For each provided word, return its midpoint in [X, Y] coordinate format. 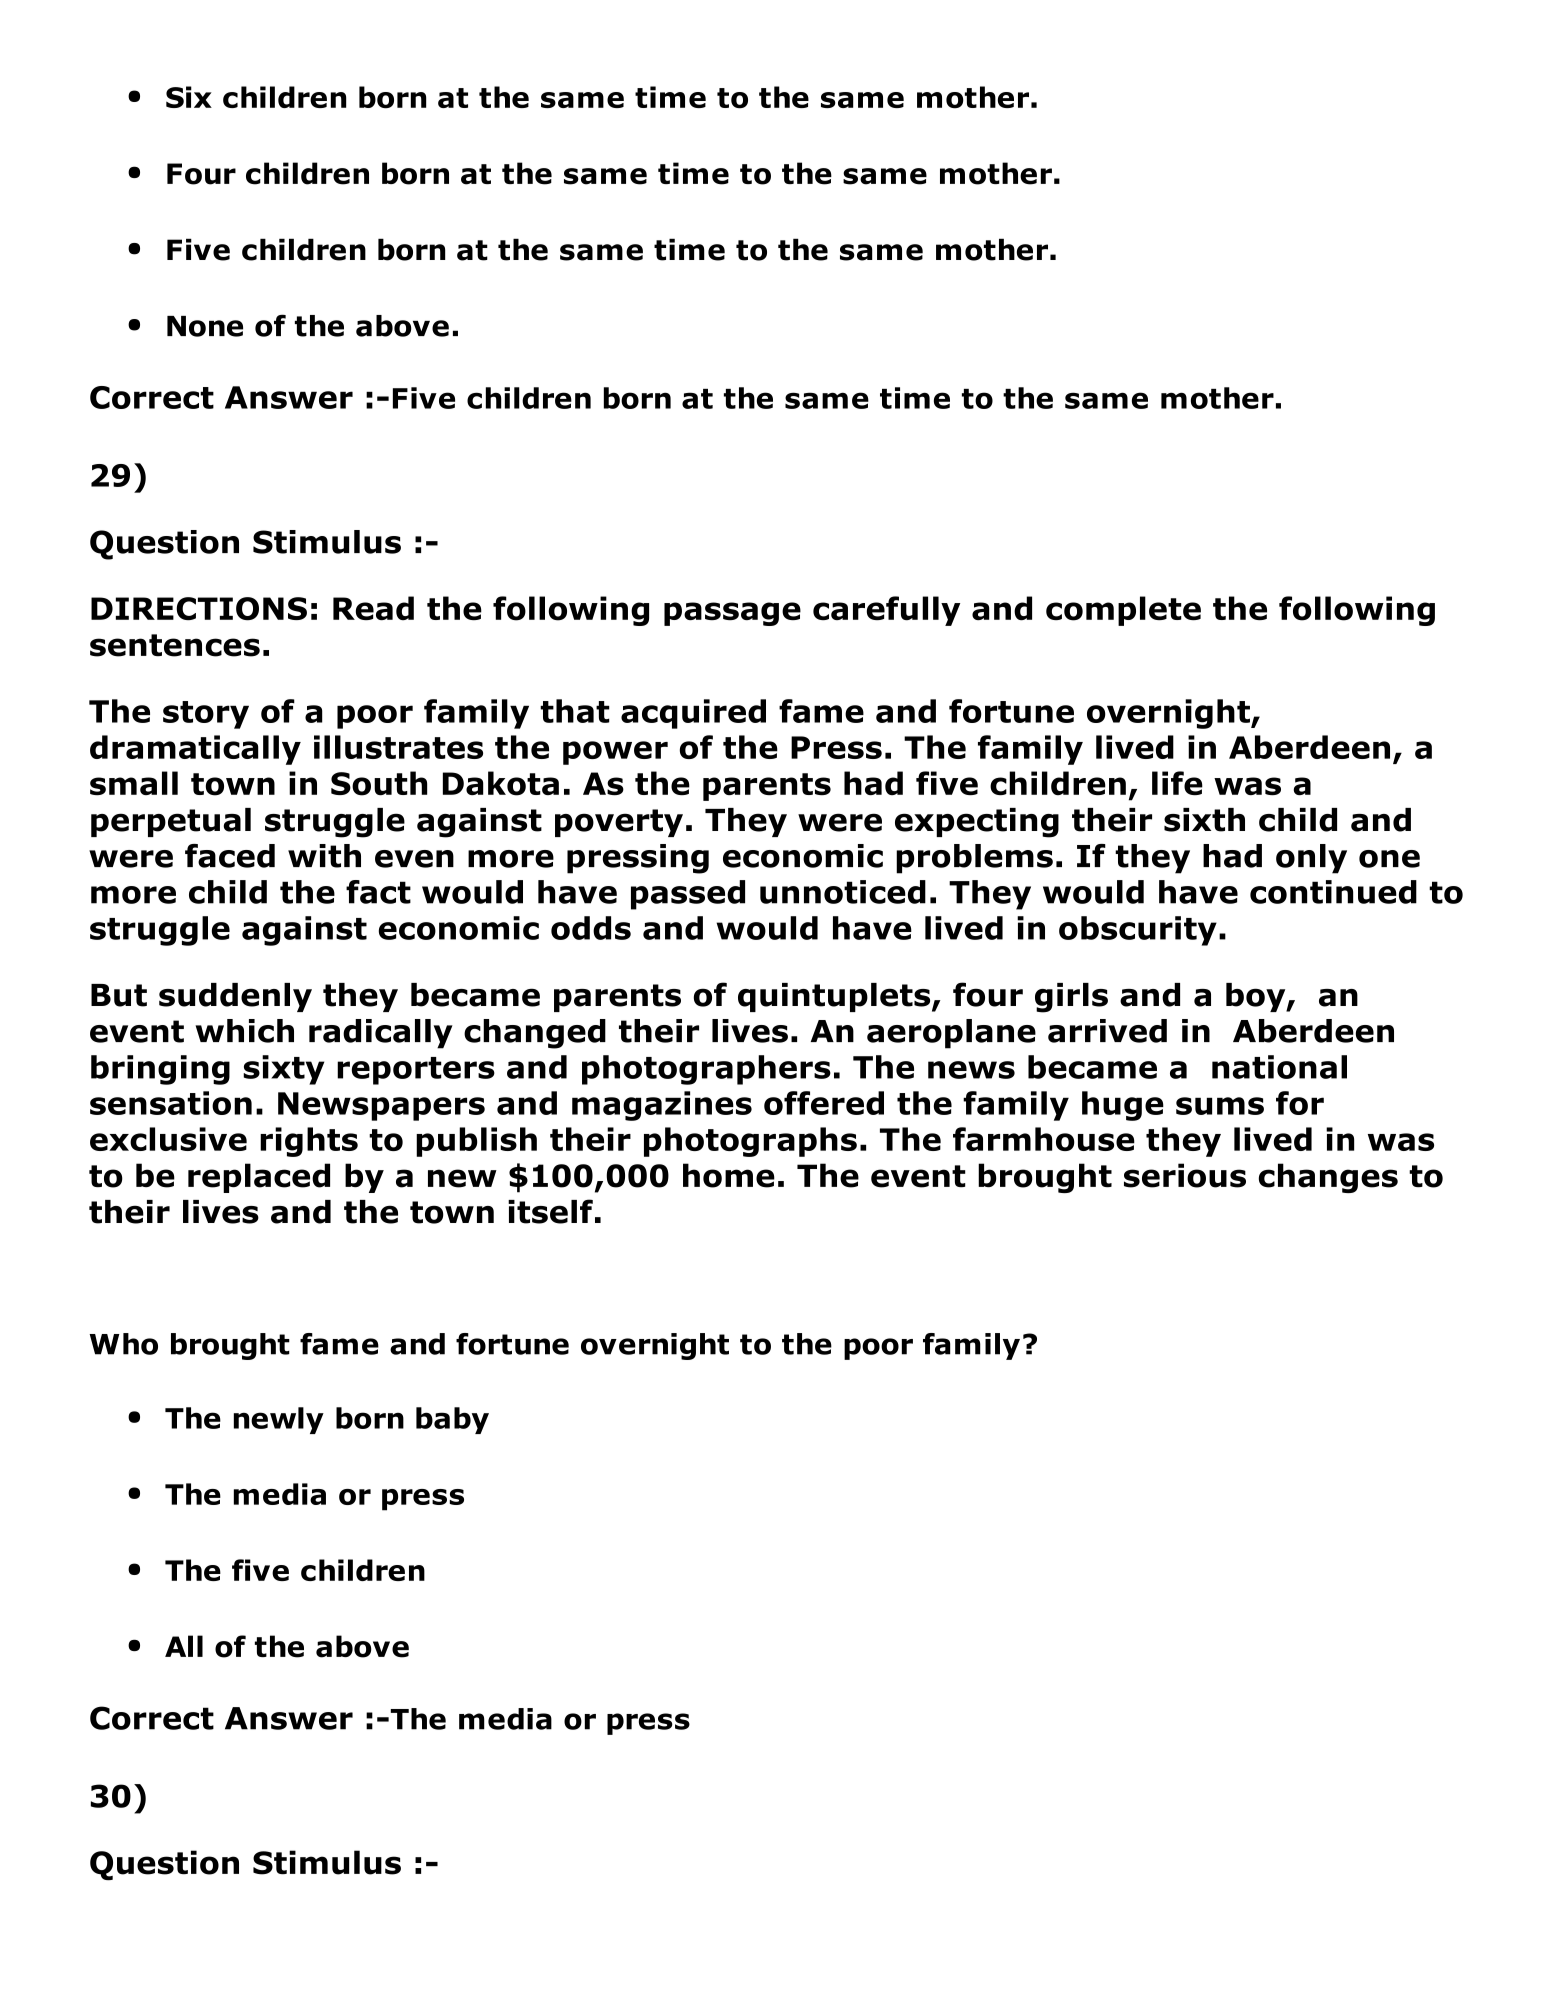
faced [230, 856]
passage [732, 614]
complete [1123, 611]
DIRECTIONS [199, 609]
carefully [886, 611]
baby [452, 1420]
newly [279, 1420]
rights [309, 1142]
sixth [1204, 820]
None [205, 326]
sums [1220, 1106]
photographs [750, 1142]
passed [688, 895]
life [1177, 783]
